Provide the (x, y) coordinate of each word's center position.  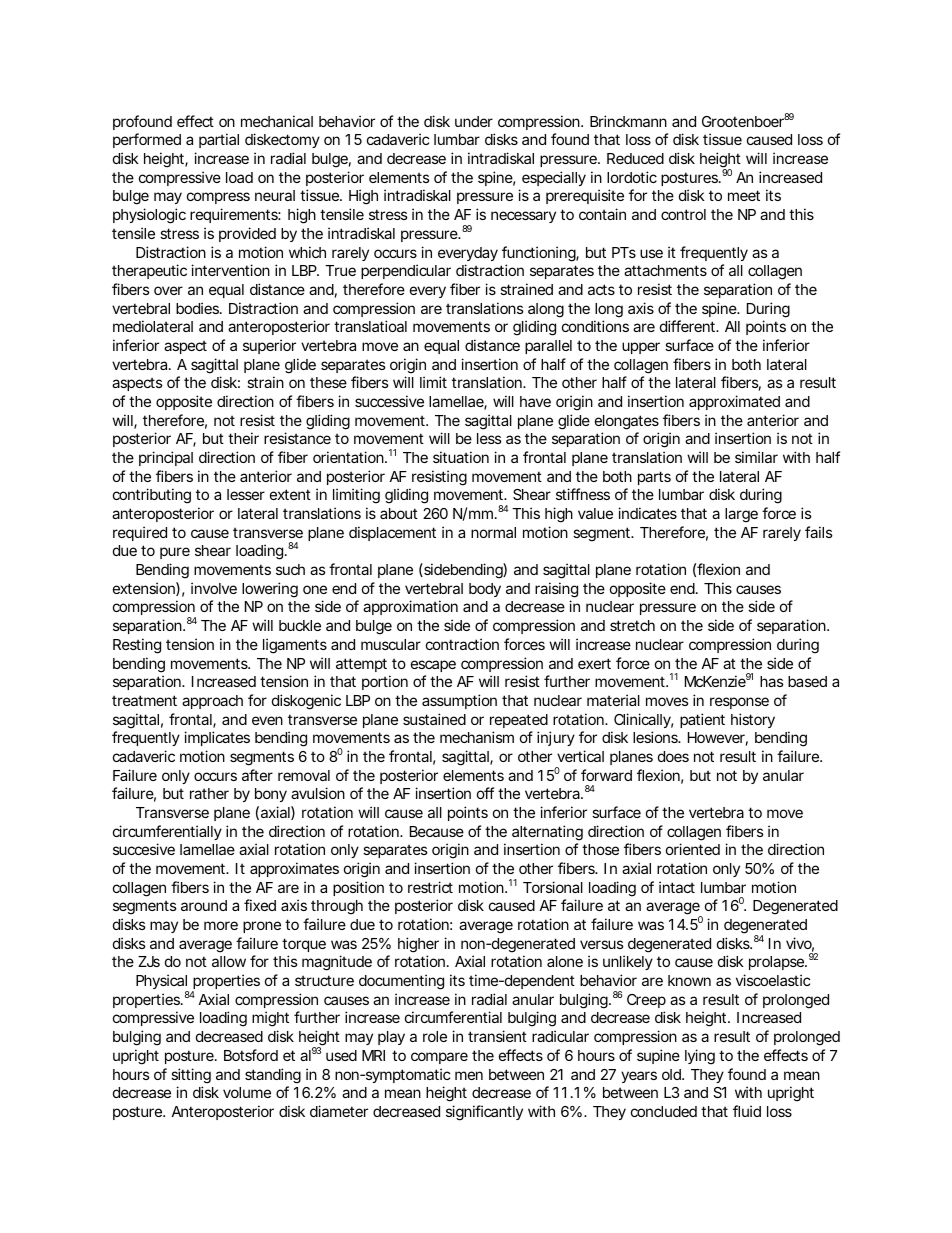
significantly (484, 1113)
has (772, 681)
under (474, 121)
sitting (191, 1076)
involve (214, 588)
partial (219, 140)
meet (744, 195)
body (485, 590)
